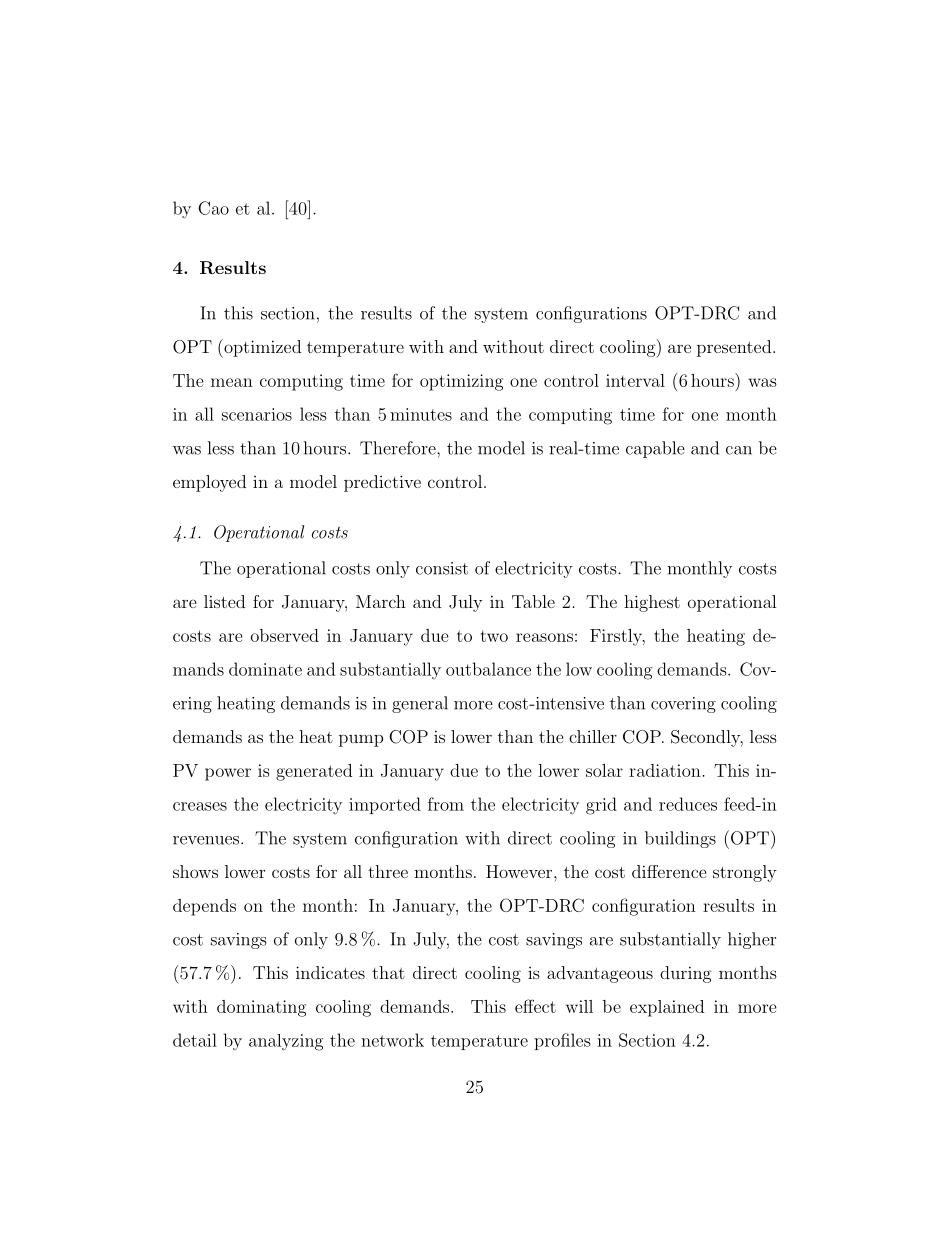  I want to click on employed, so click(209, 483).
